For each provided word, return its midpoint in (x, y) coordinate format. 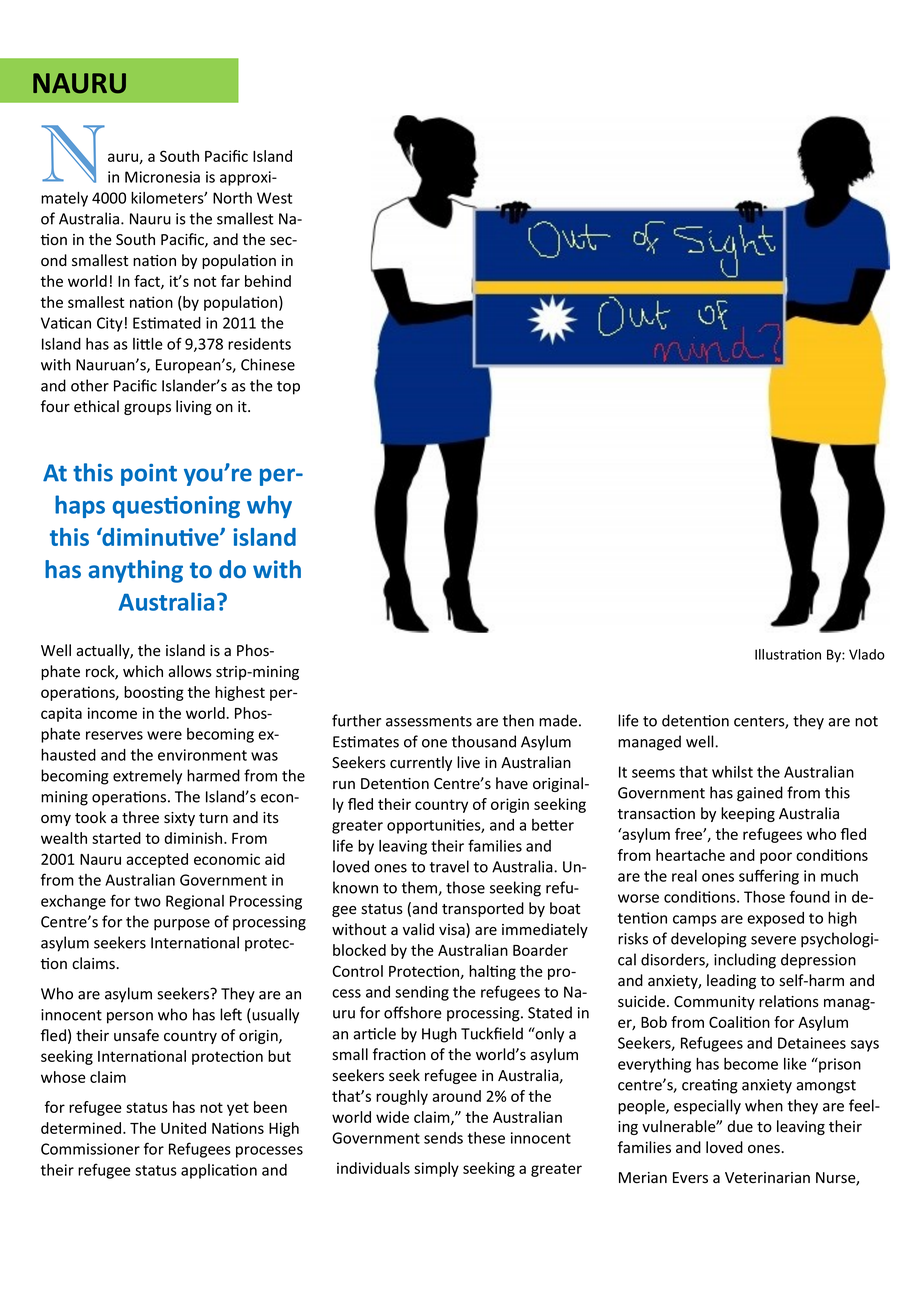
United (183, 1128)
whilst (732, 772)
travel (449, 866)
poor (776, 858)
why (269, 506)
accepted (157, 860)
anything (135, 571)
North (232, 198)
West (274, 198)
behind (268, 281)
